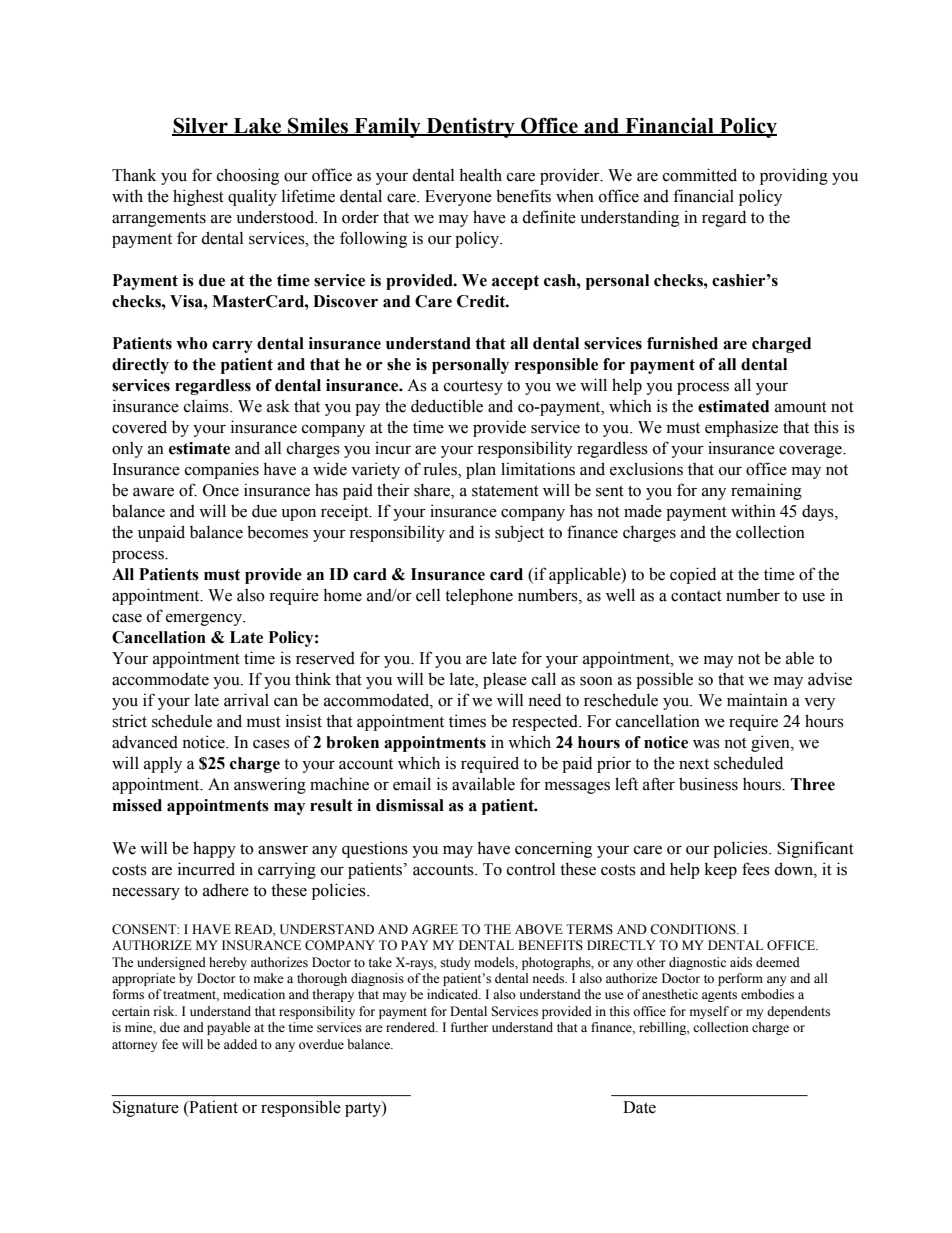 The height and width of the screenshot is (1233, 952). Describe the element at coordinates (531, 869) in the screenshot. I see `control` at that location.
